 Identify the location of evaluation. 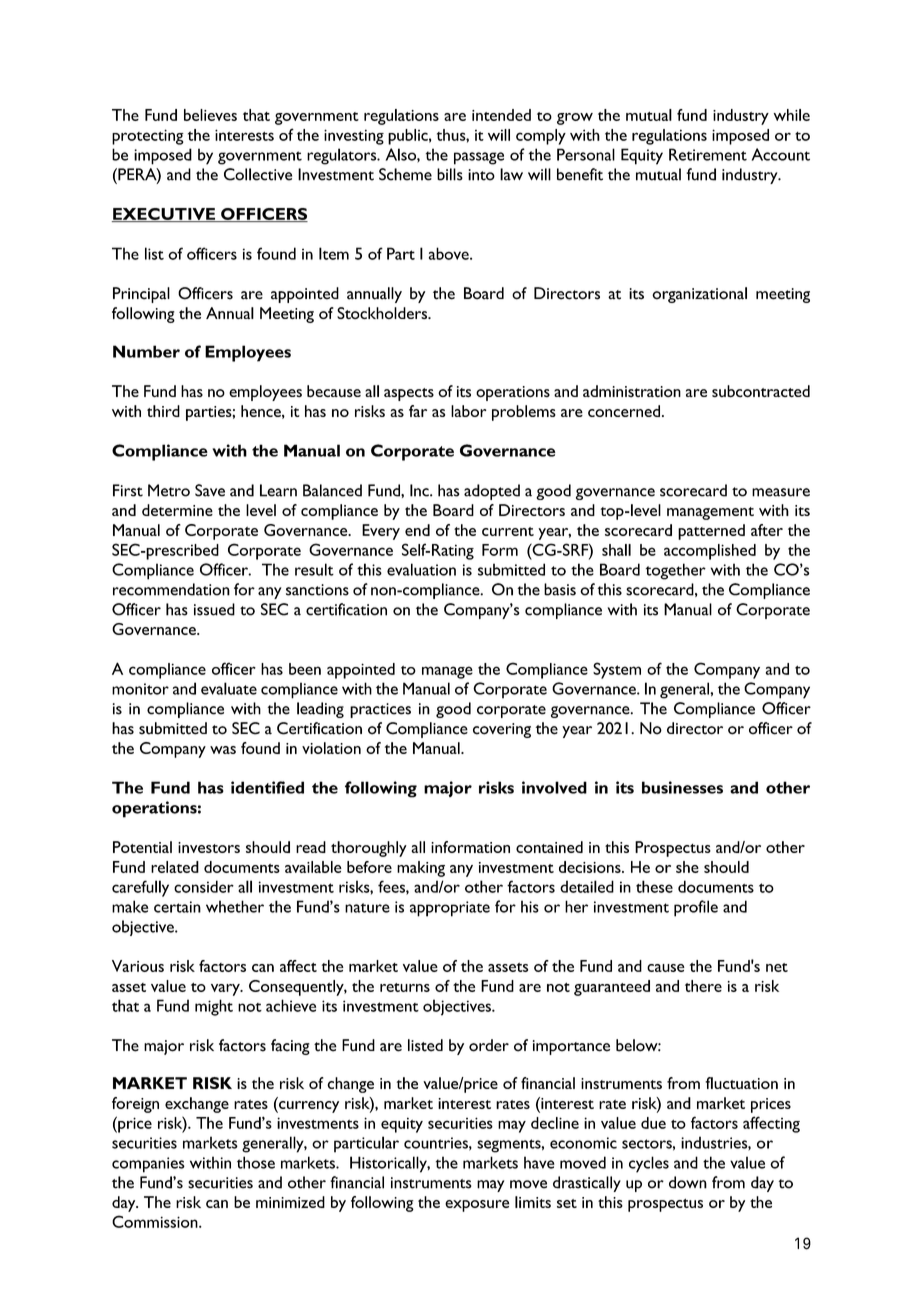
(421, 569).
